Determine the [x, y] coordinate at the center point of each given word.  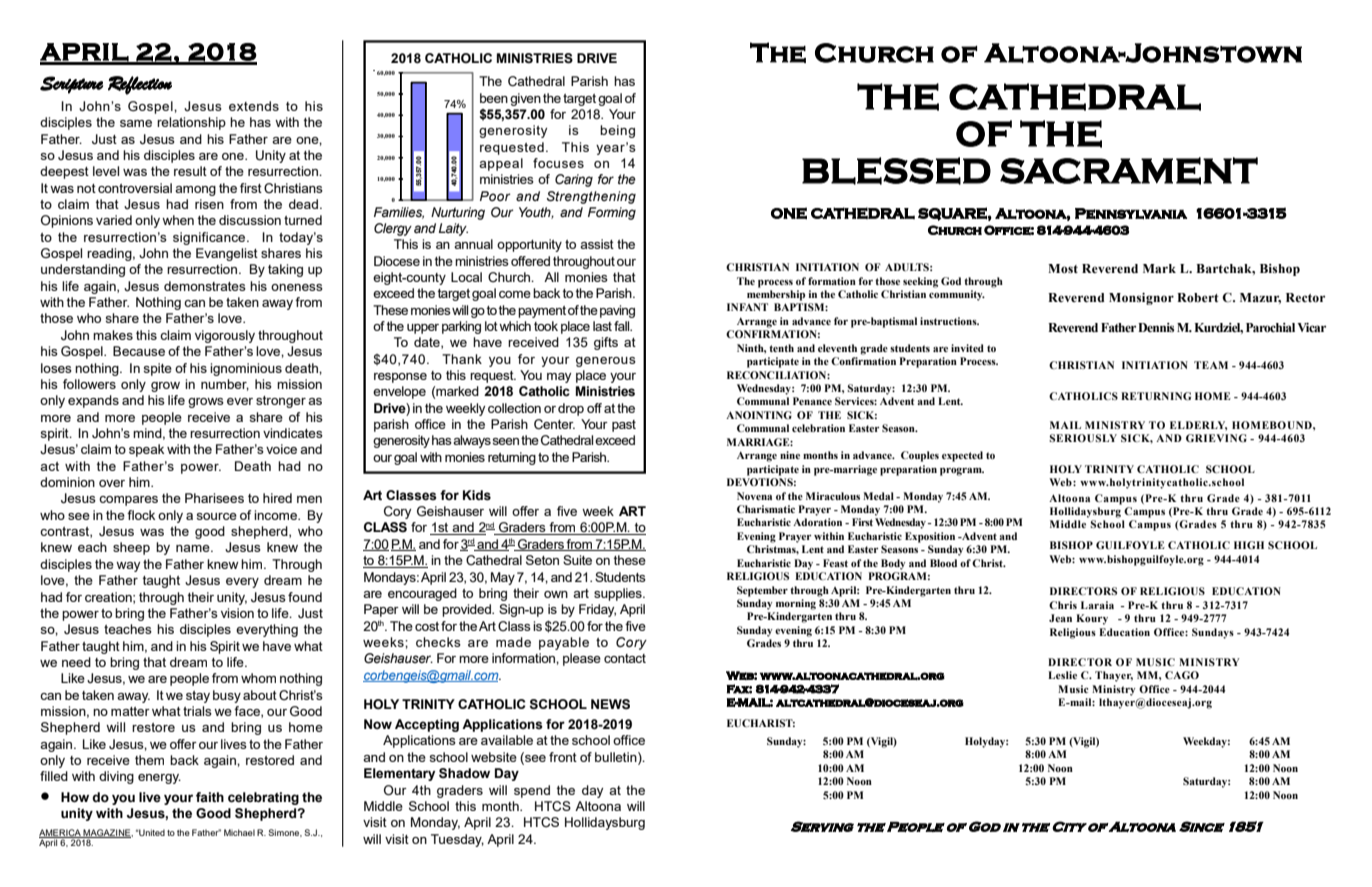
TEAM [1211, 365]
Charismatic [766, 509]
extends [254, 106]
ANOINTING [759, 415]
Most [1063, 268]
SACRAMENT [1129, 171]
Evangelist [227, 254]
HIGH [1249, 545]
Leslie [1062, 675]
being [617, 131]
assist [597, 244]
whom [258, 678]
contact [625, 658]
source [217, 516]
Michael [239, 832]
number [225, 385]
